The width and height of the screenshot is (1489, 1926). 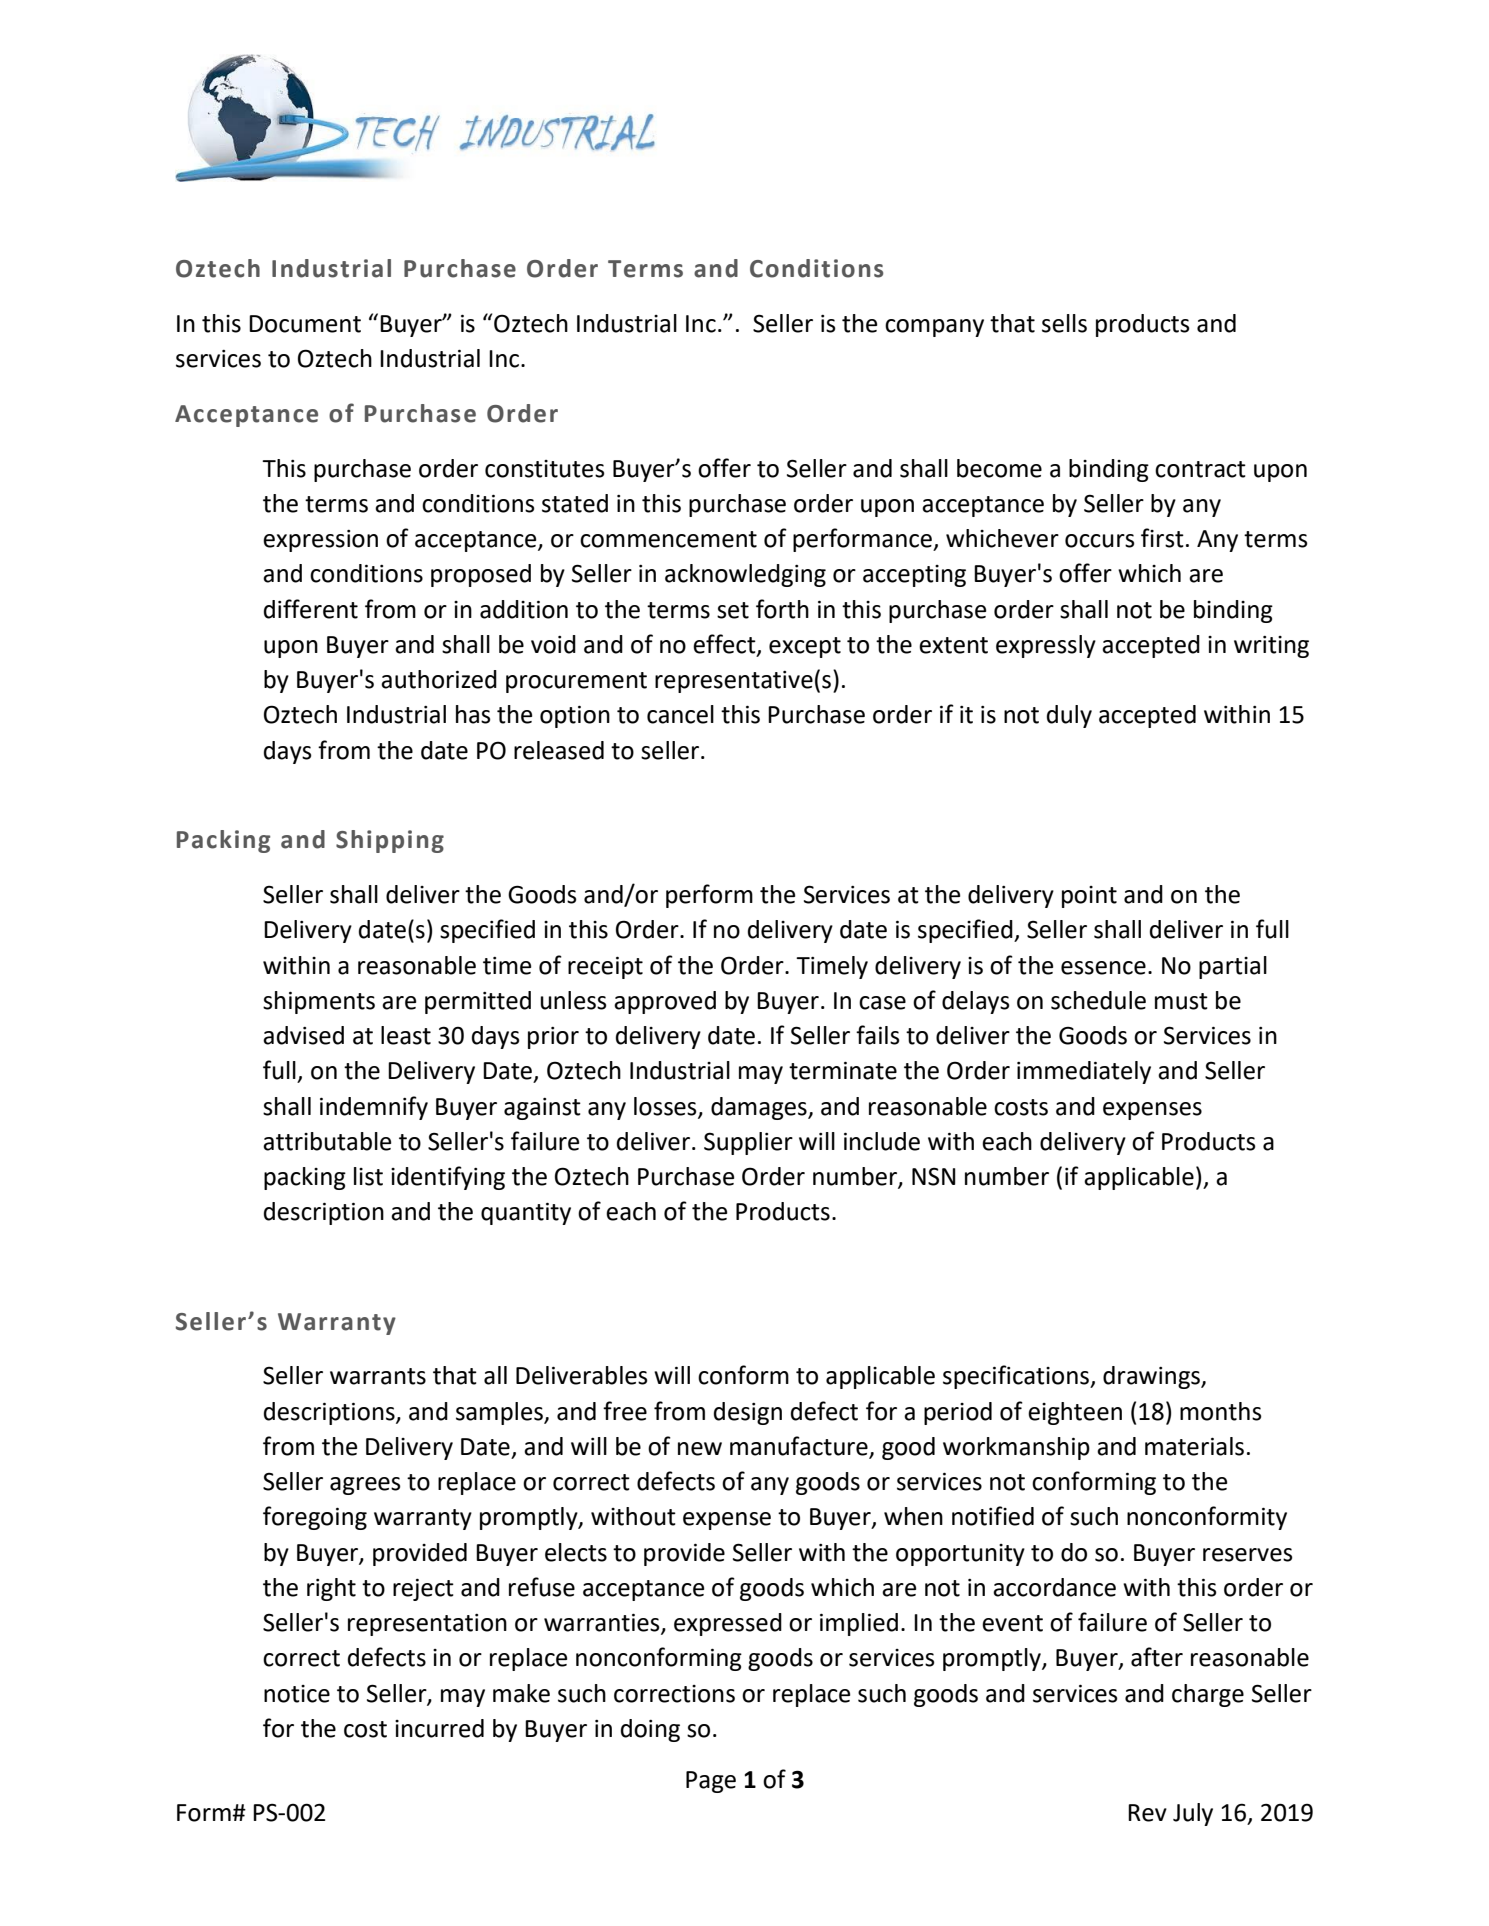 I want to click on company, so click(x=934, y=328).
